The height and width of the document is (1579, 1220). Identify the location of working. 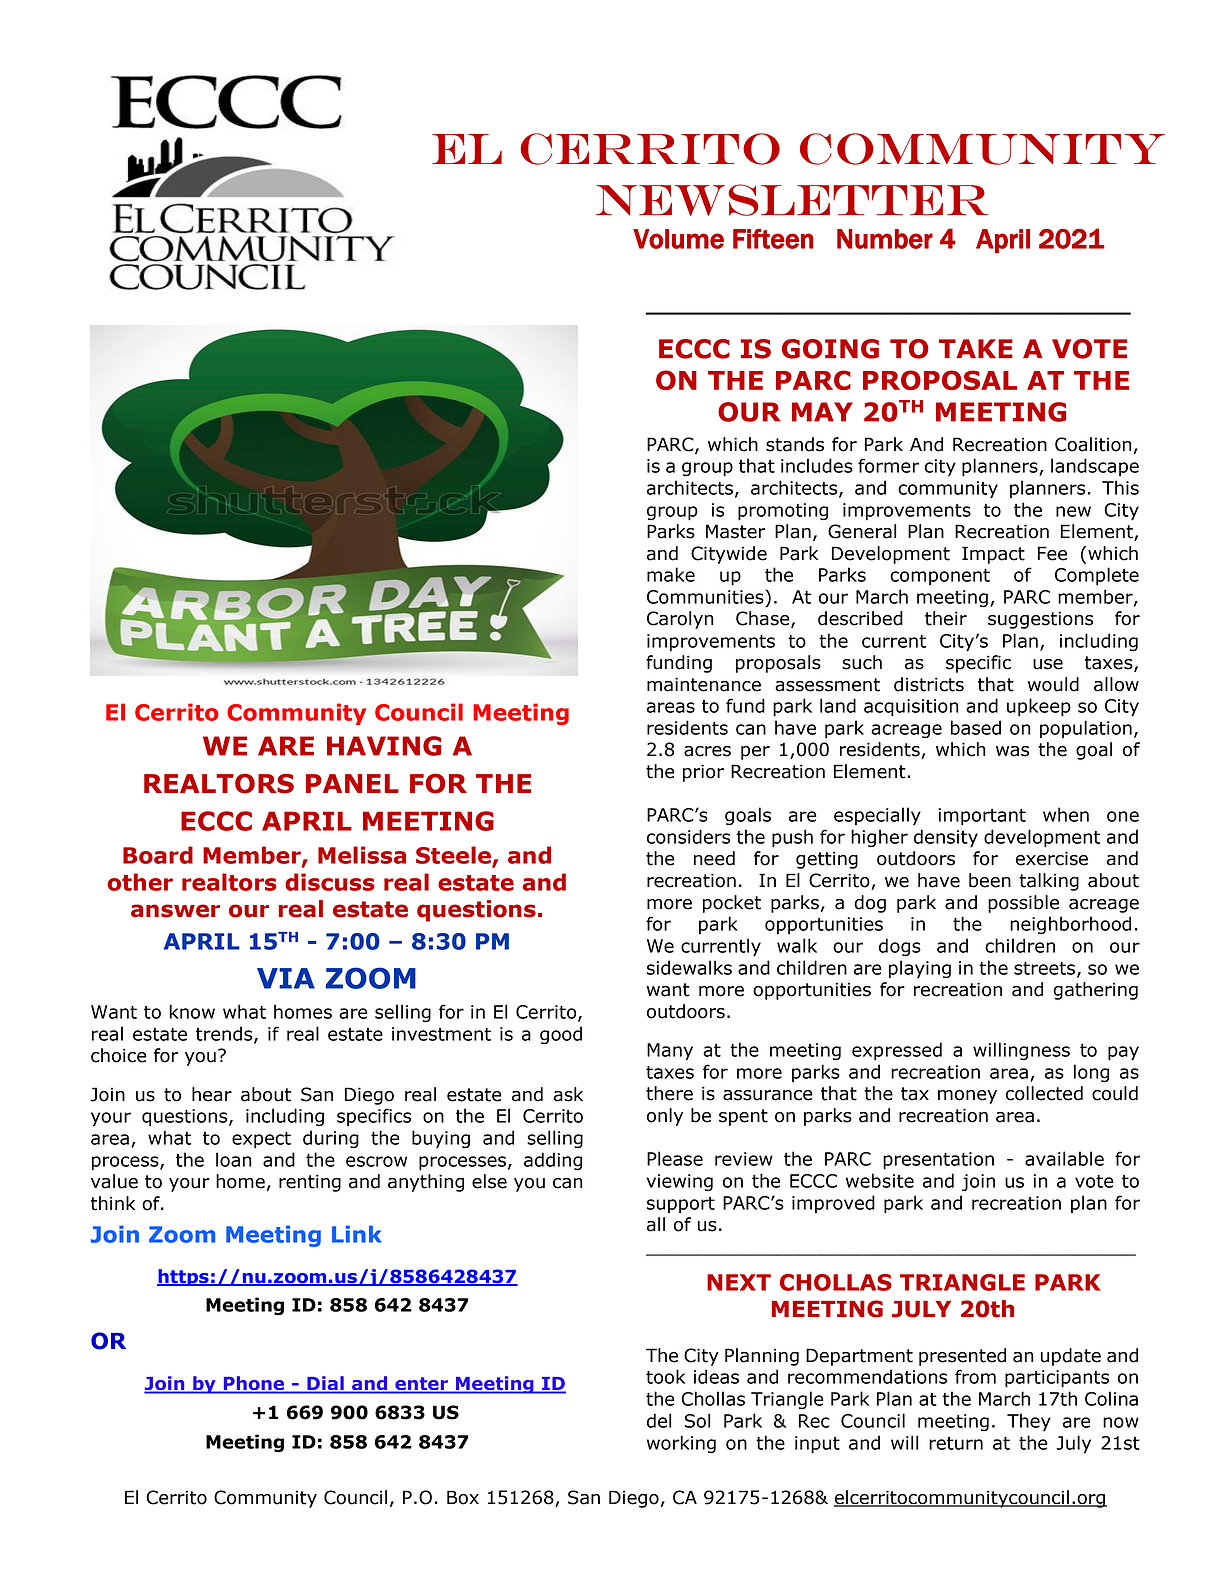
(681, 1444).
